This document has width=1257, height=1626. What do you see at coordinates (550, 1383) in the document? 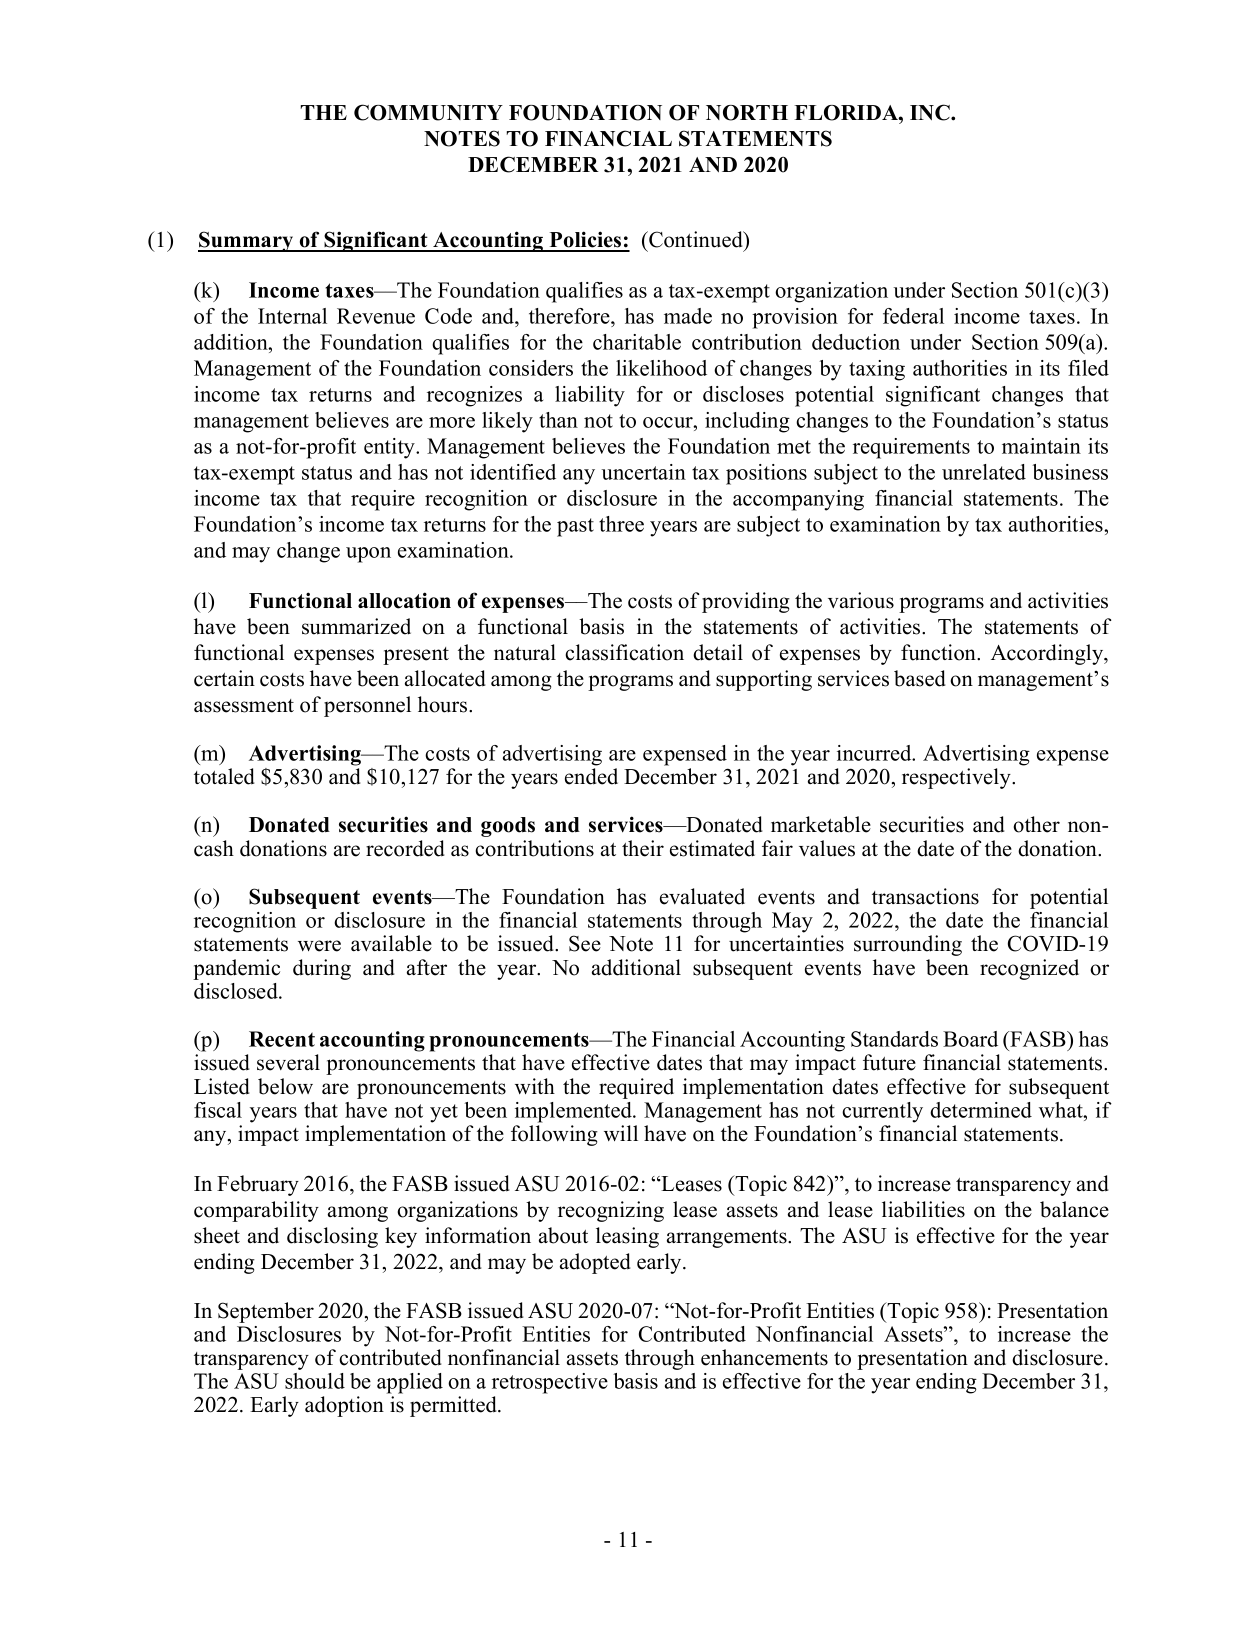
I see `retrospective` at bounding box center [550, 1383].
